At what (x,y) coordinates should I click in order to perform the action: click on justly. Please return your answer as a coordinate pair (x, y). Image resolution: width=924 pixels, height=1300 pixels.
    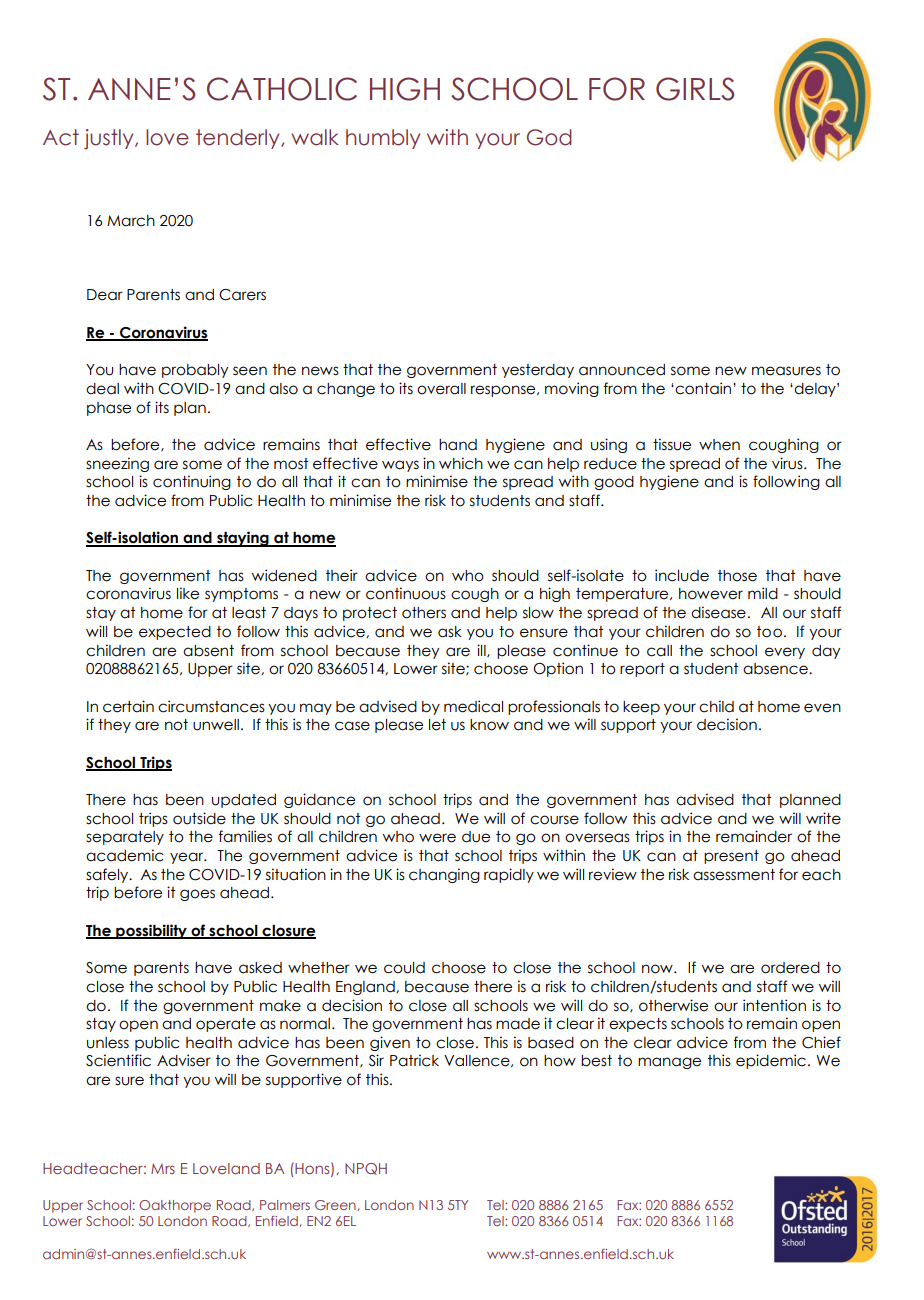
    Looking at the image, I should click on (110, 139).
